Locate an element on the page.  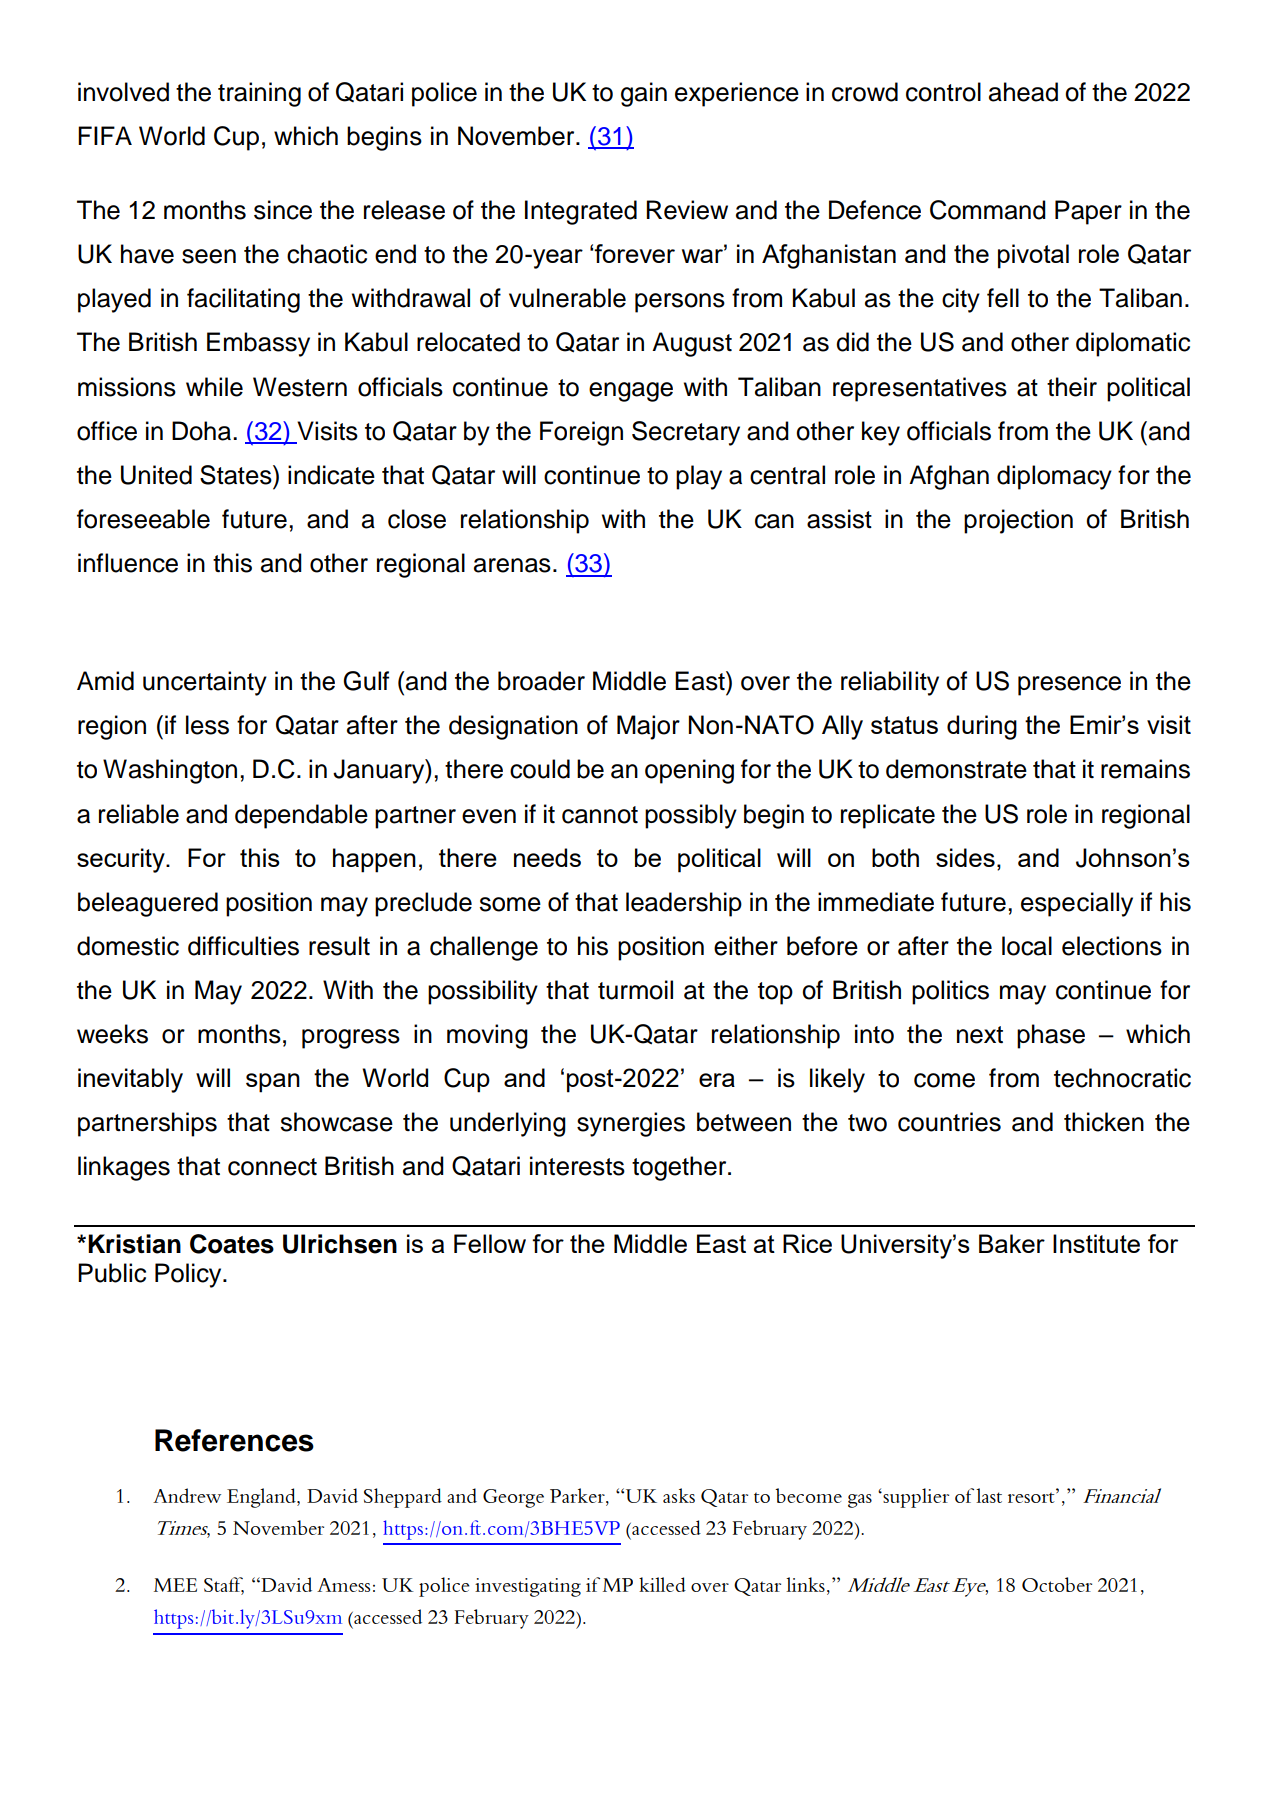
sides is located at coordinates (965, 857).
